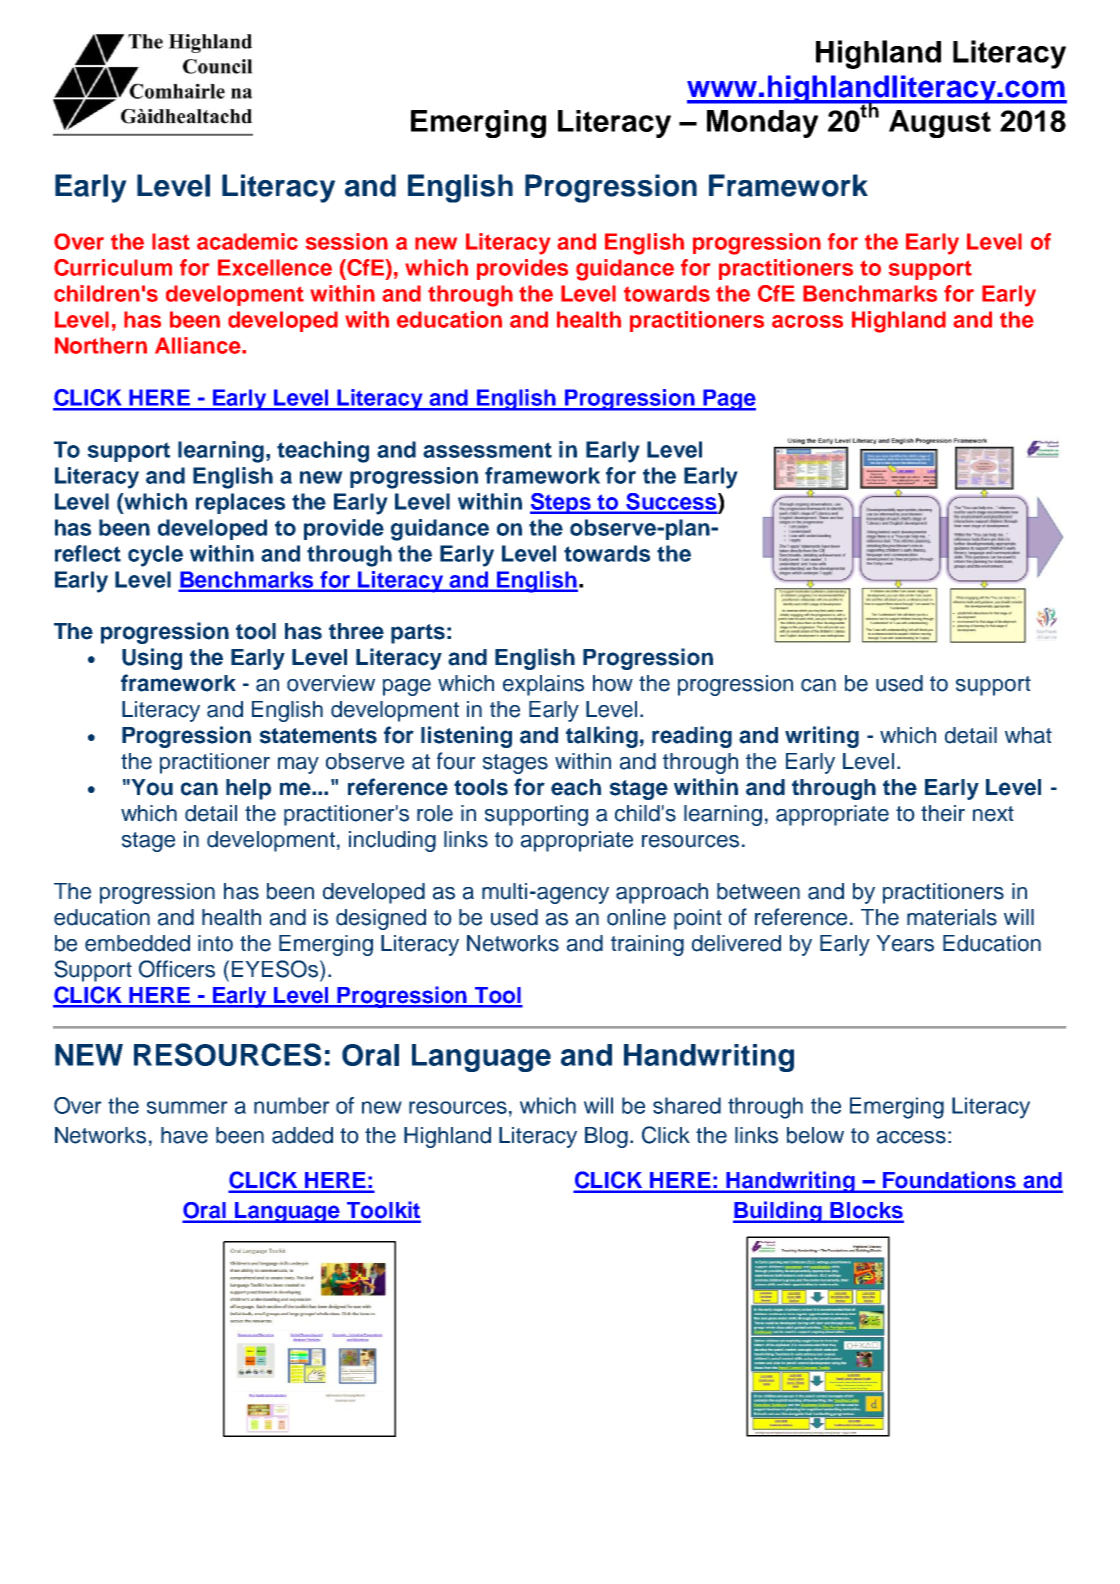 The width and height of the page is (1120, 1584). I want to click on have, so click(184, 1135).
